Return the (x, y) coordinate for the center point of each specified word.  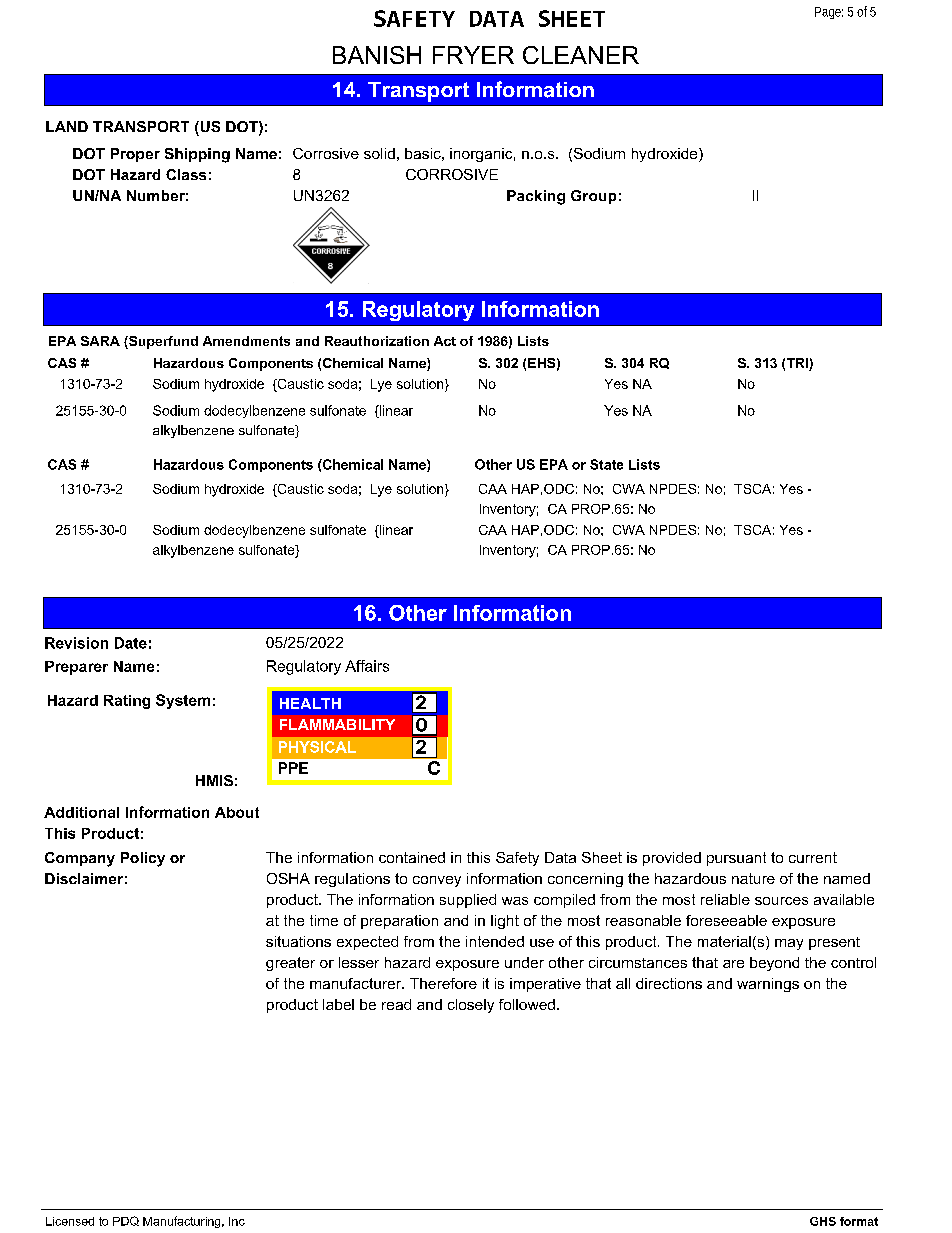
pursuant (736, 859)
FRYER (473, 55)
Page (828, 13)
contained (412, 857)
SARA (100, 341)
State (606, 464)
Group (593, 197)
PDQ (126, 1221)
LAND (67, 126)
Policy (143, 859)
